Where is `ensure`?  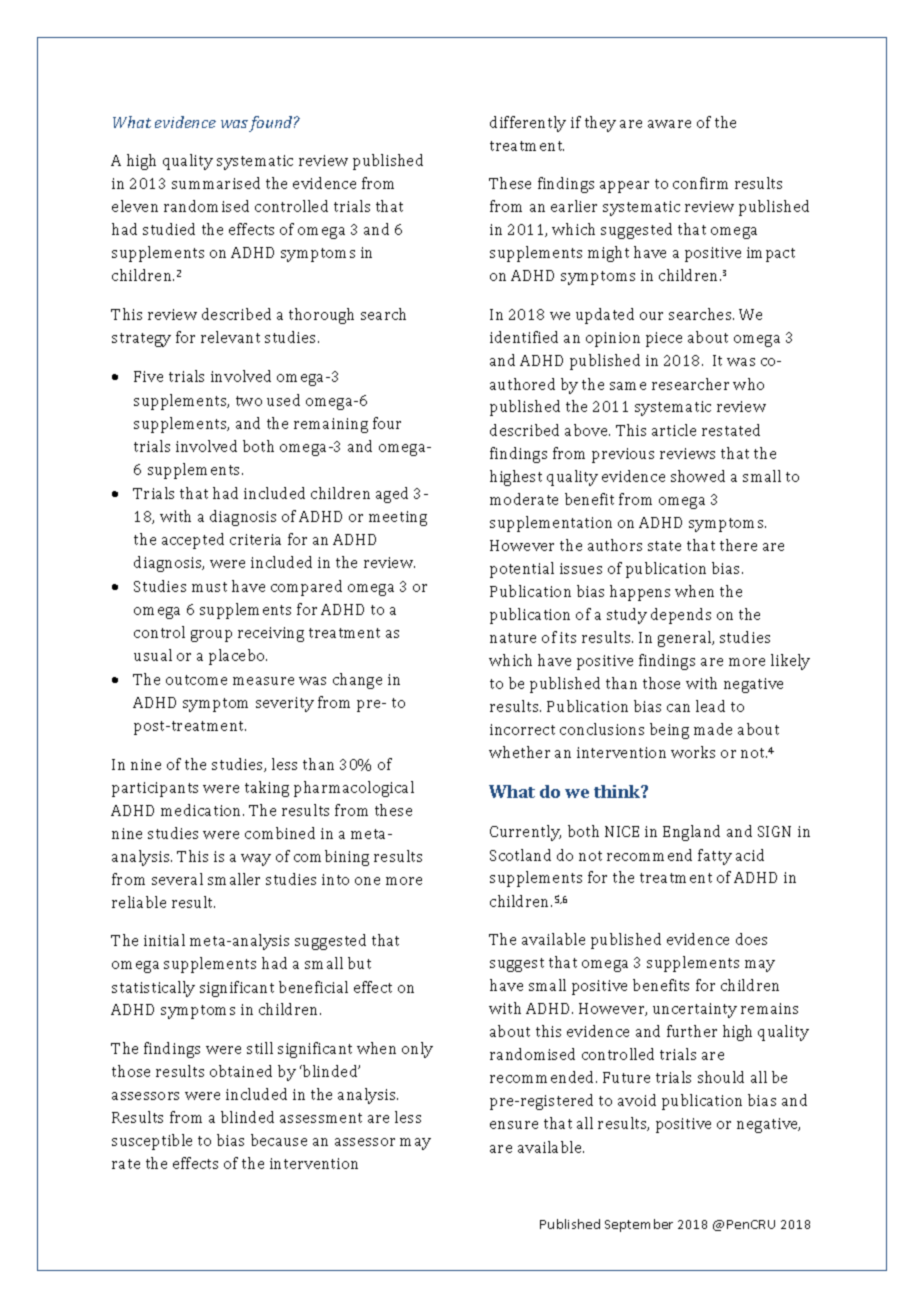
ensure is located at coordinates (514, 1125).
